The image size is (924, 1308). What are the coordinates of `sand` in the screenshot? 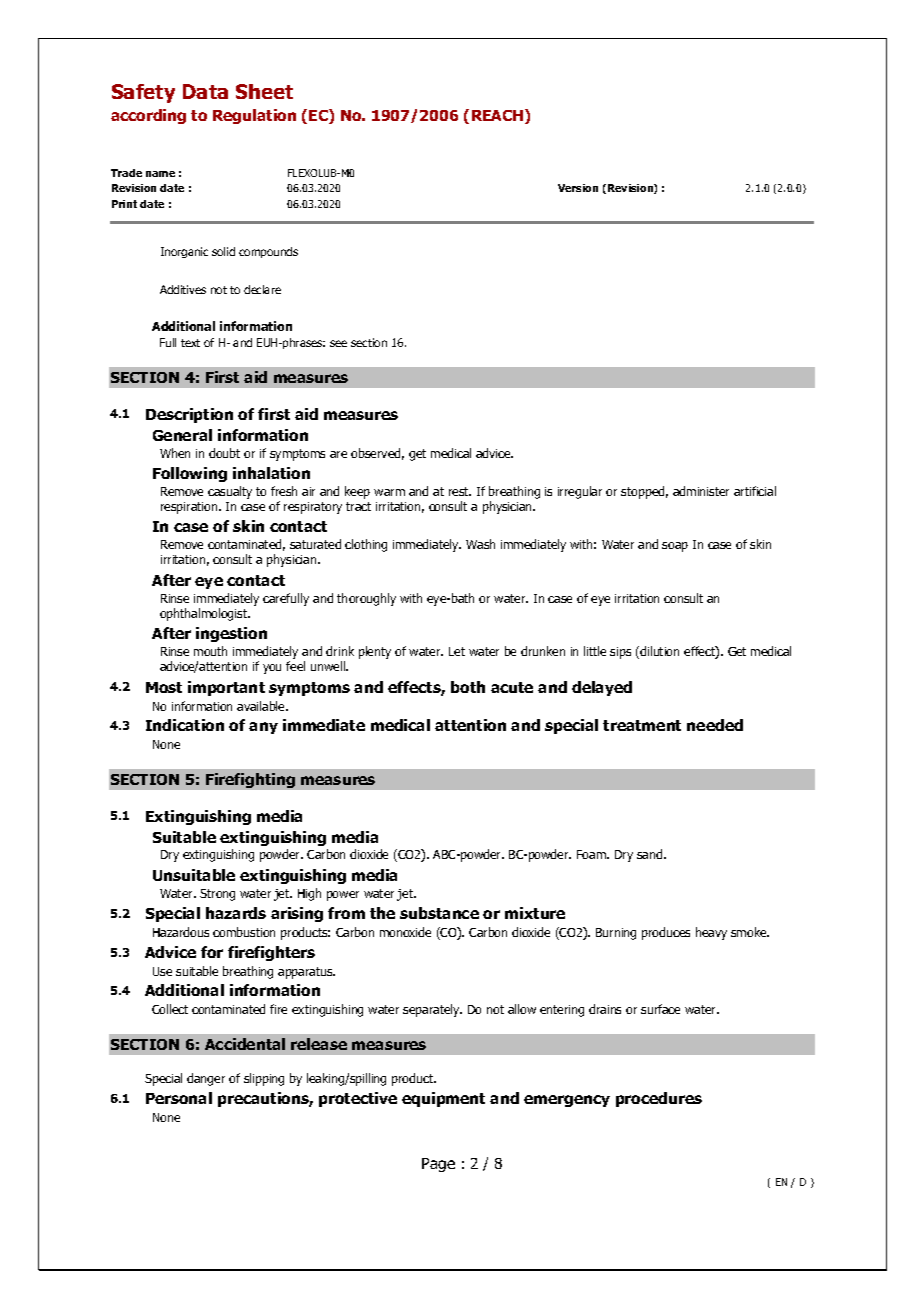 It's located at (651, 854).
